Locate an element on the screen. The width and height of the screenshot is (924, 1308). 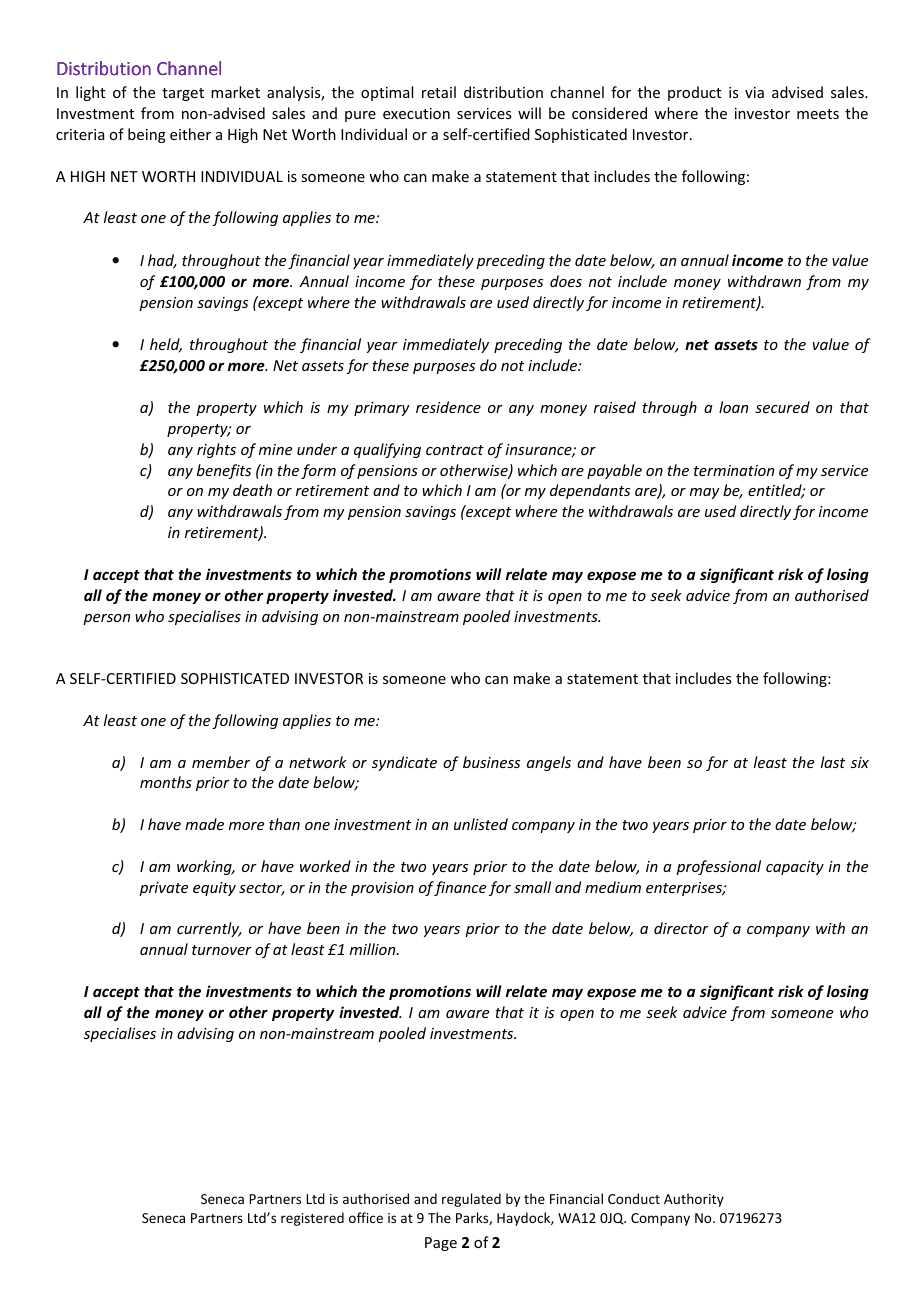
last is located at coordinates (833, 762).
